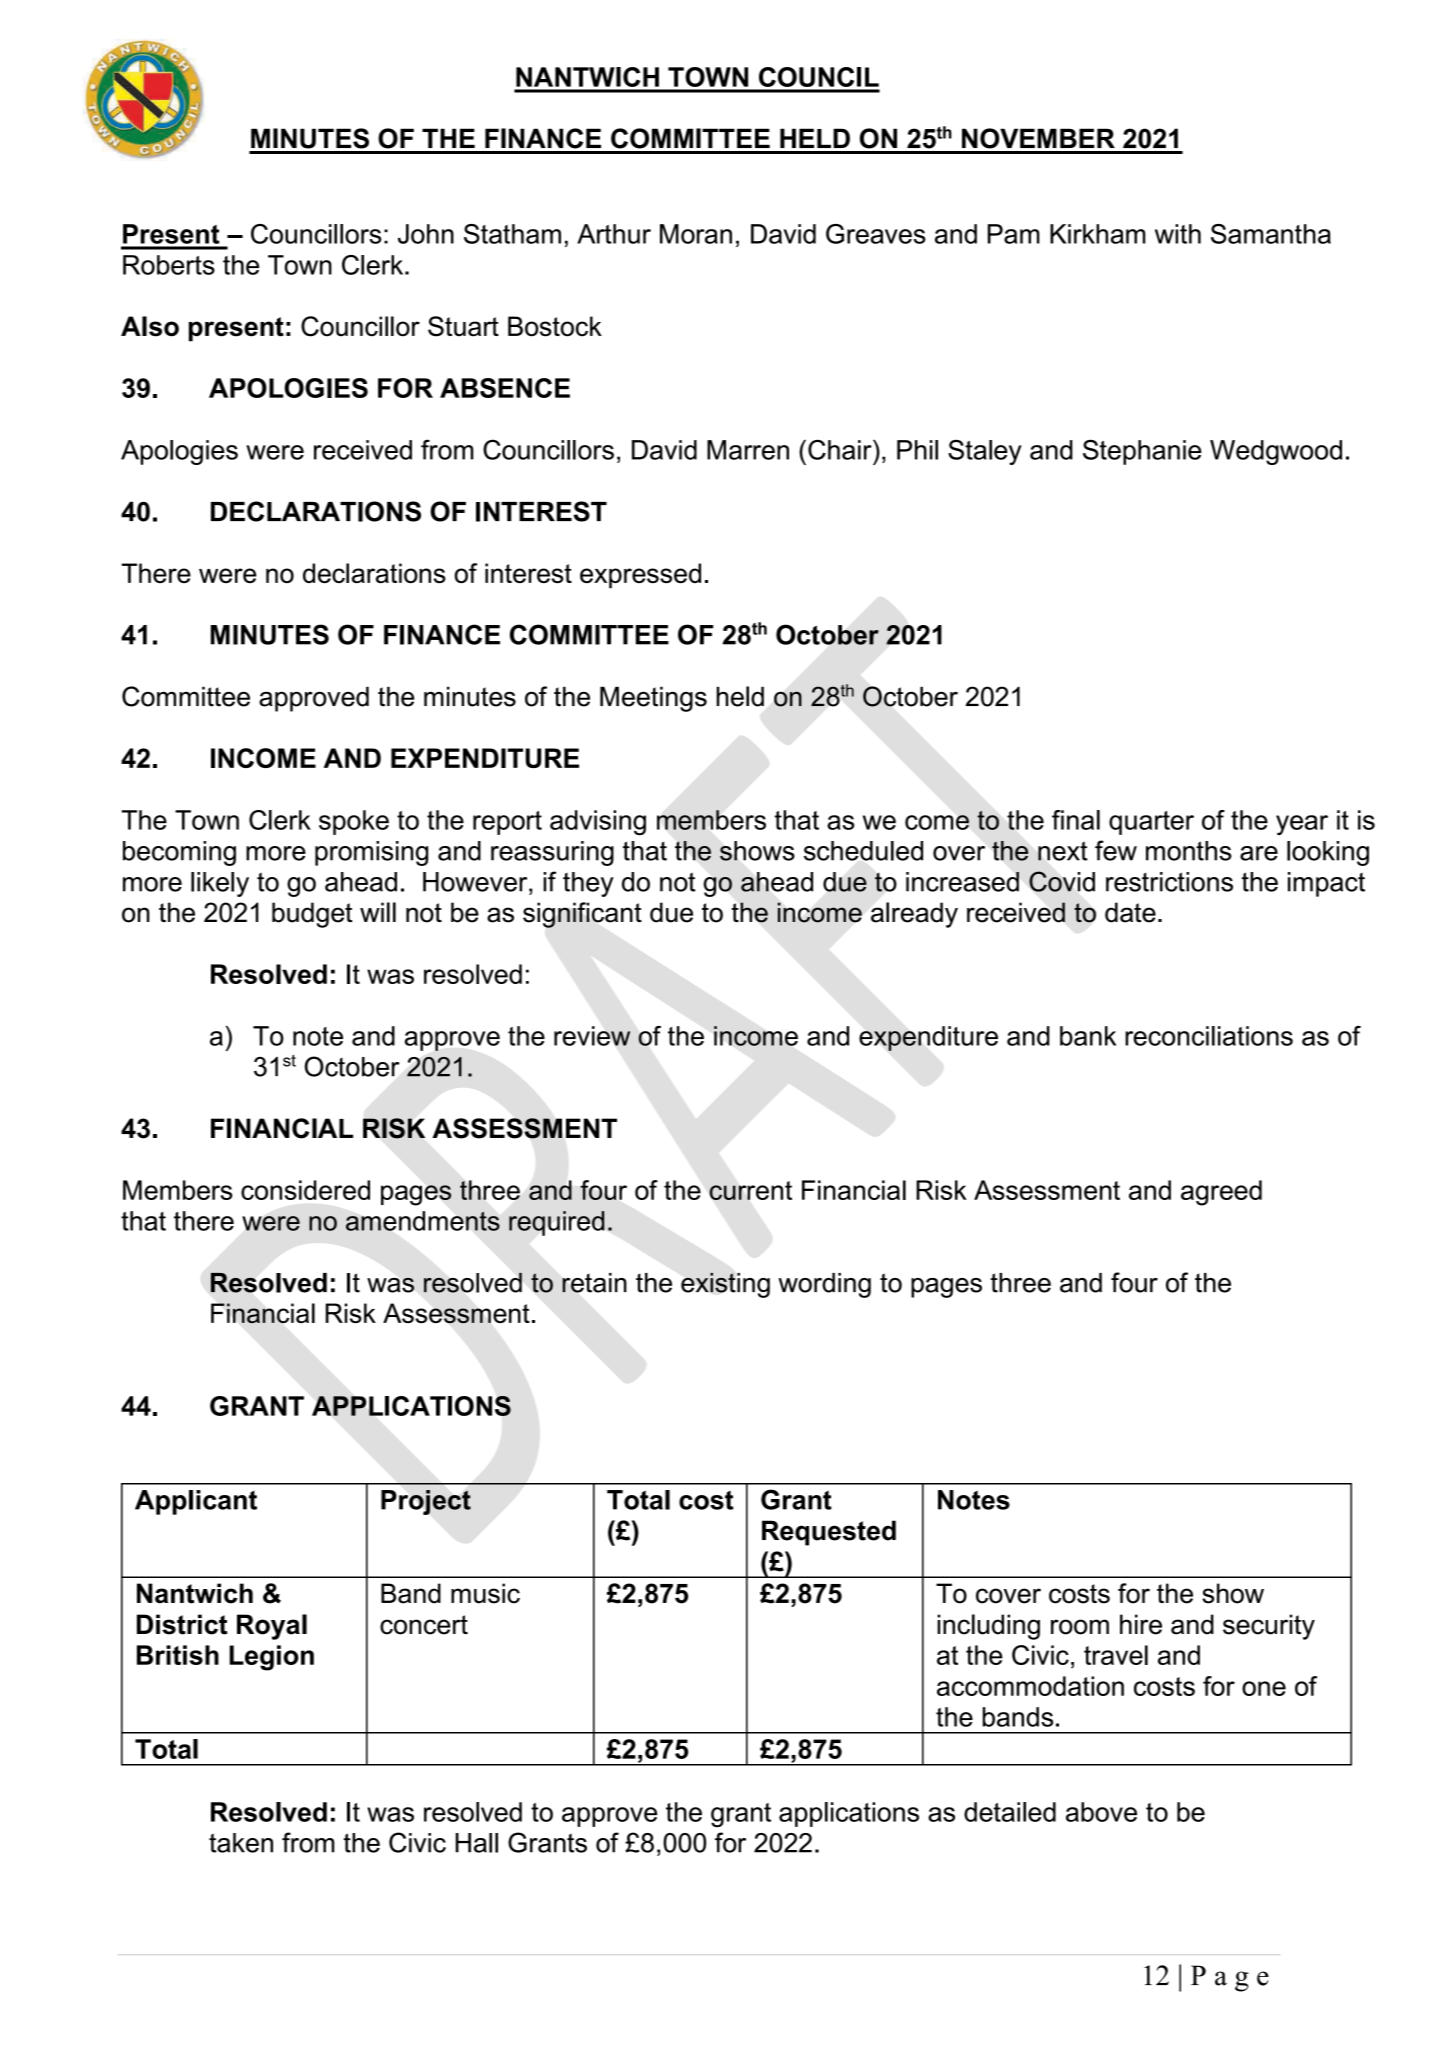 This image has width=1452, height=2053. What do you see at coordinates (169, 265) in the image?
I see `Roberts` at bounding box center [169, 265].
